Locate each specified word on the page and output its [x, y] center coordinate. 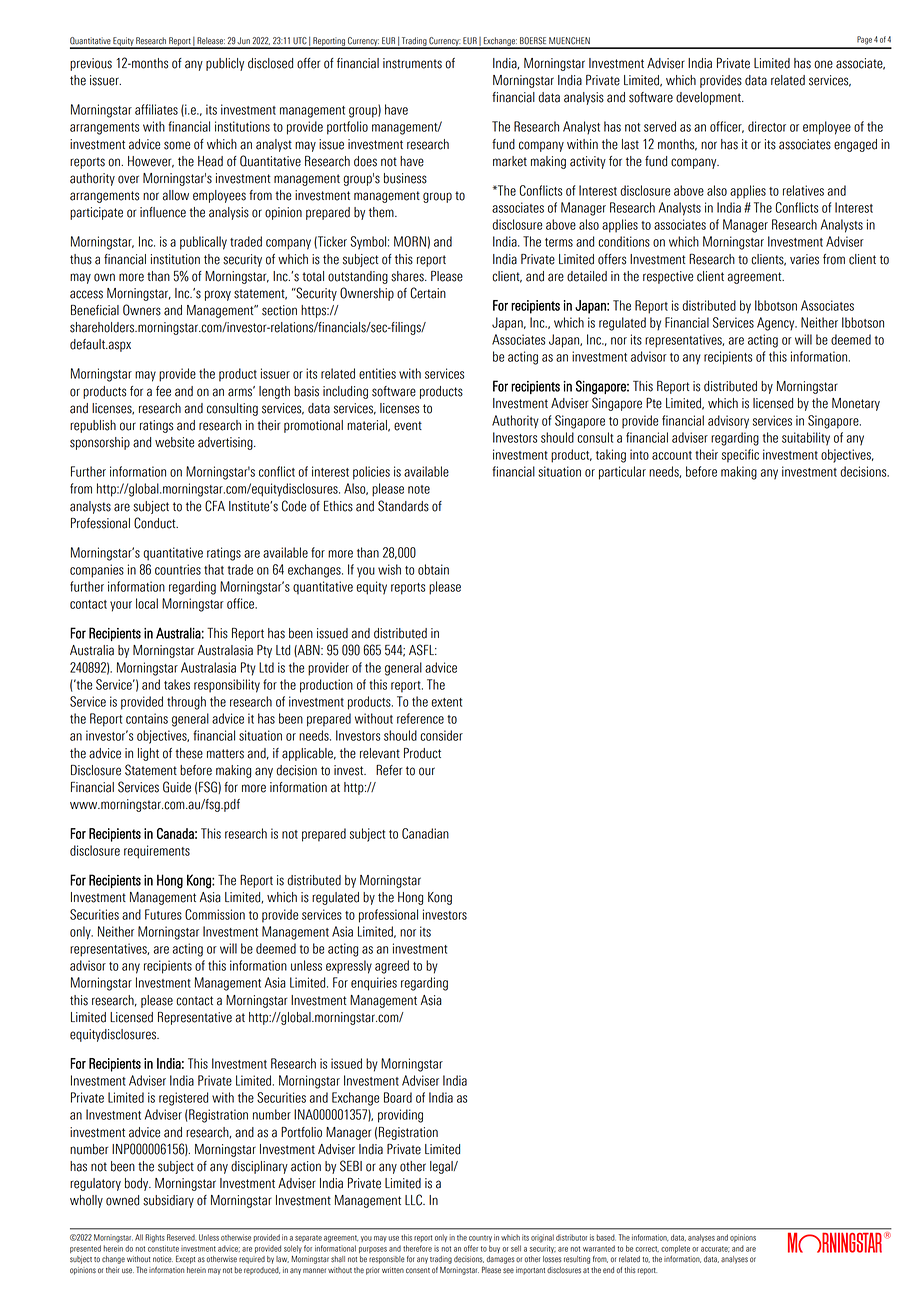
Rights [155, 1238]
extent [446, 702]
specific [740, 456]
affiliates [156, 109]
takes [177, 684]
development [709, 98]
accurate [715, 1249]
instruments [412, 63]
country [480, 1238]
